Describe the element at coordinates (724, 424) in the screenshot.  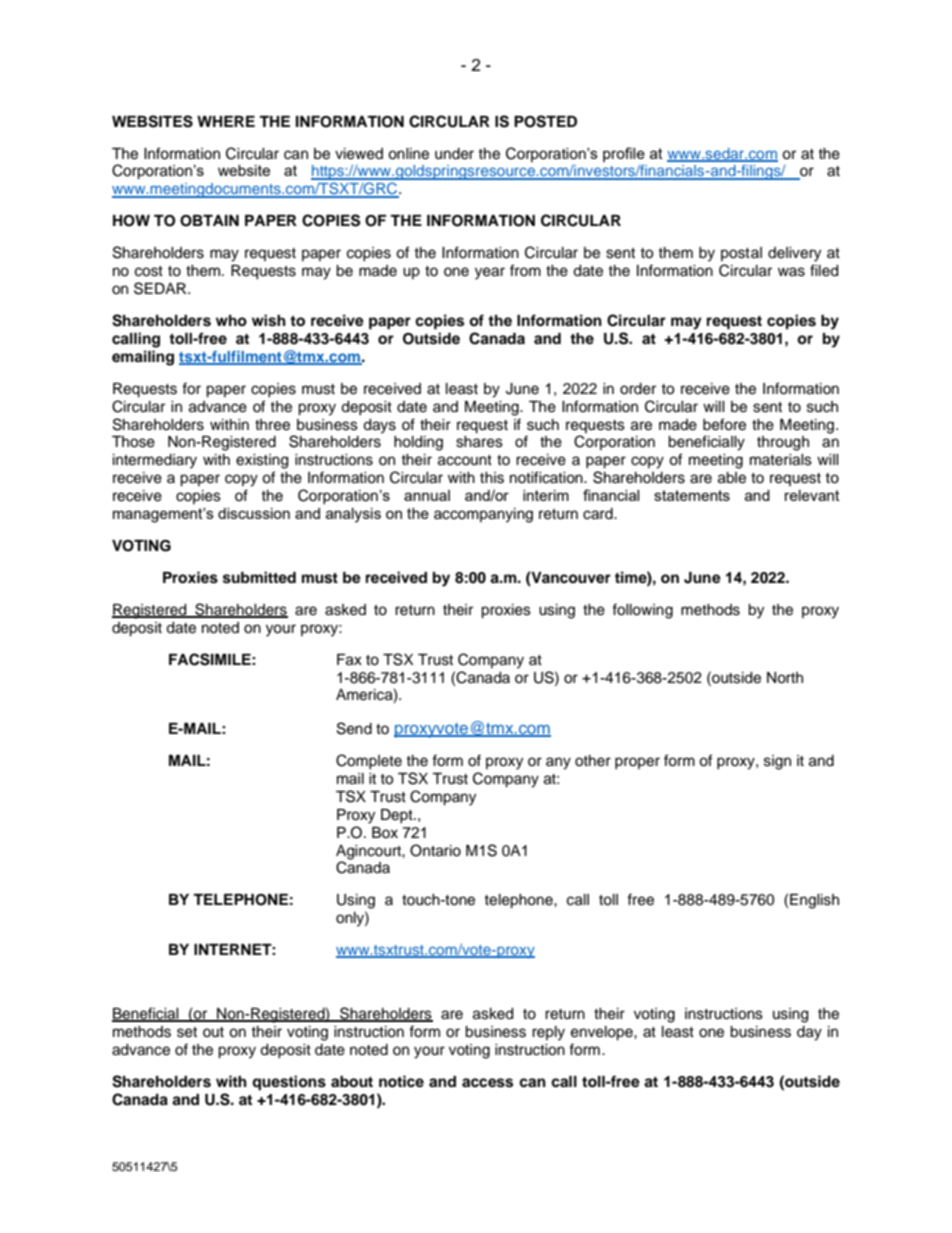
I see `before` at that location.
